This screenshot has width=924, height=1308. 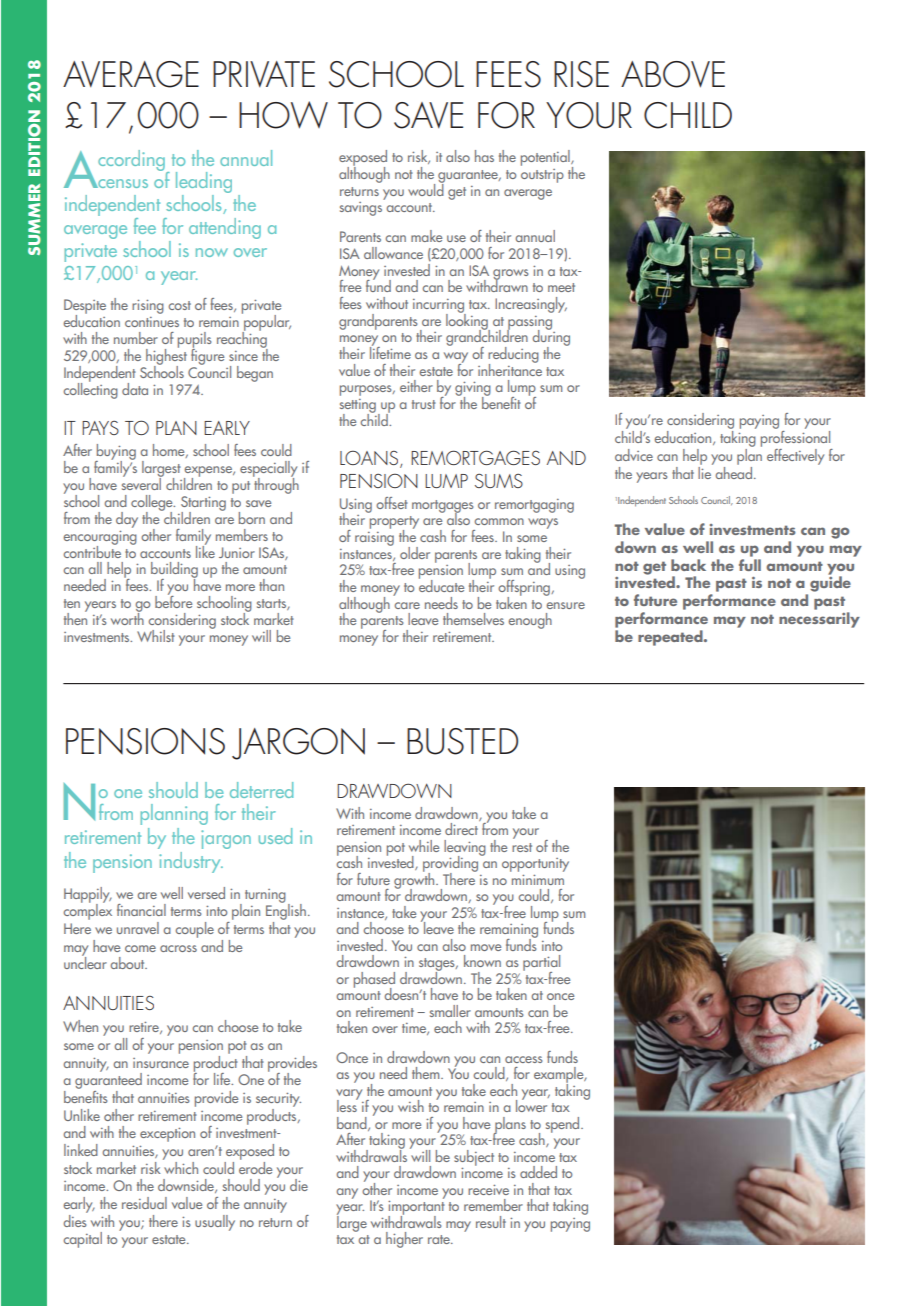 What do you see at coordinates (135, 389) in the screenshot?
I see `data` at bounding box center [135, 389].
